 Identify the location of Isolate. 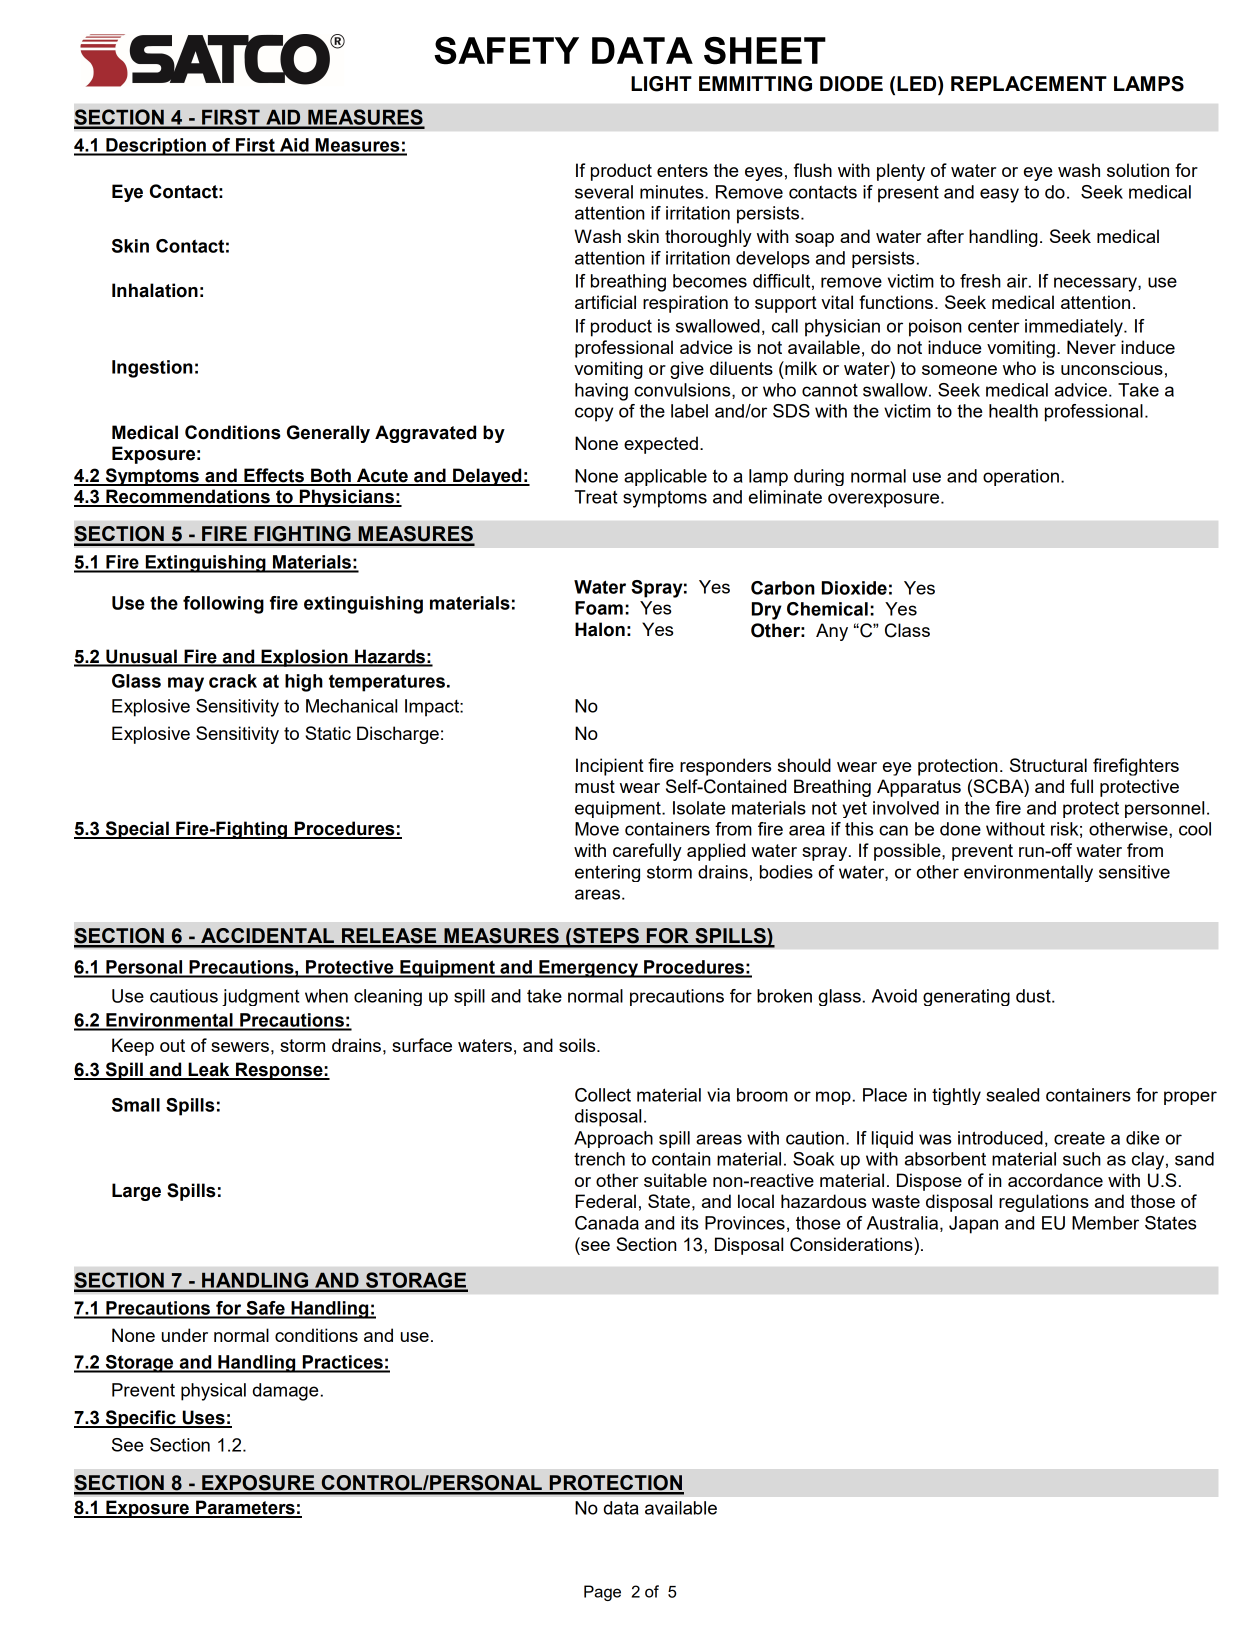
(699, 808).
